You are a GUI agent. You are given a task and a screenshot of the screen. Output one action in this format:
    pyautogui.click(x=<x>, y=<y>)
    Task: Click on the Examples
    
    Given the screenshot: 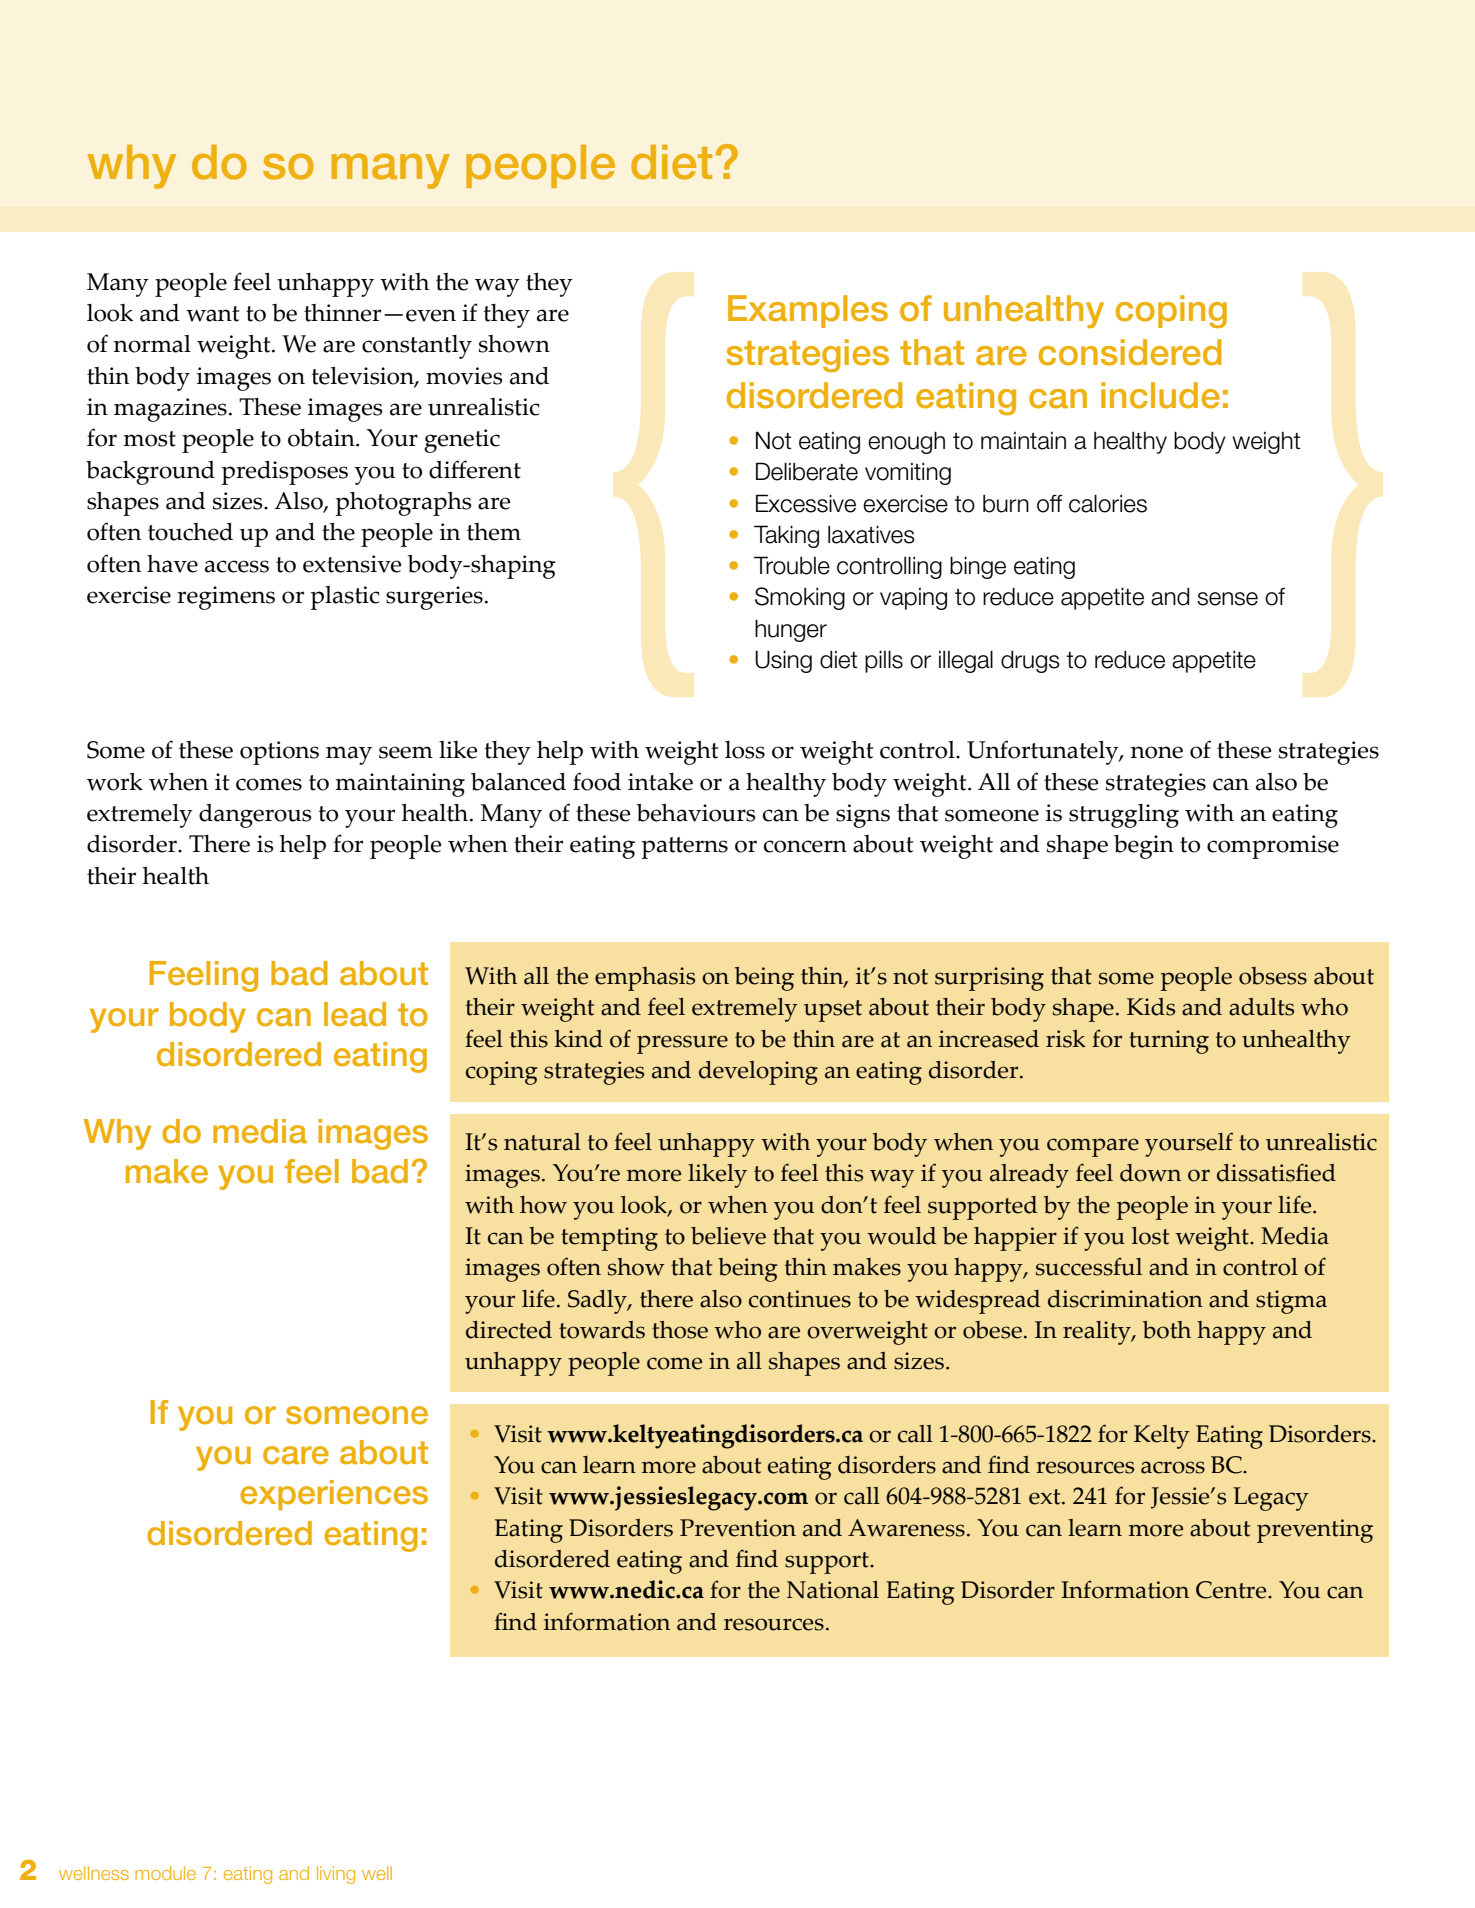 What is the action you would take?
    pyautogui.click(x=808, y=311)
